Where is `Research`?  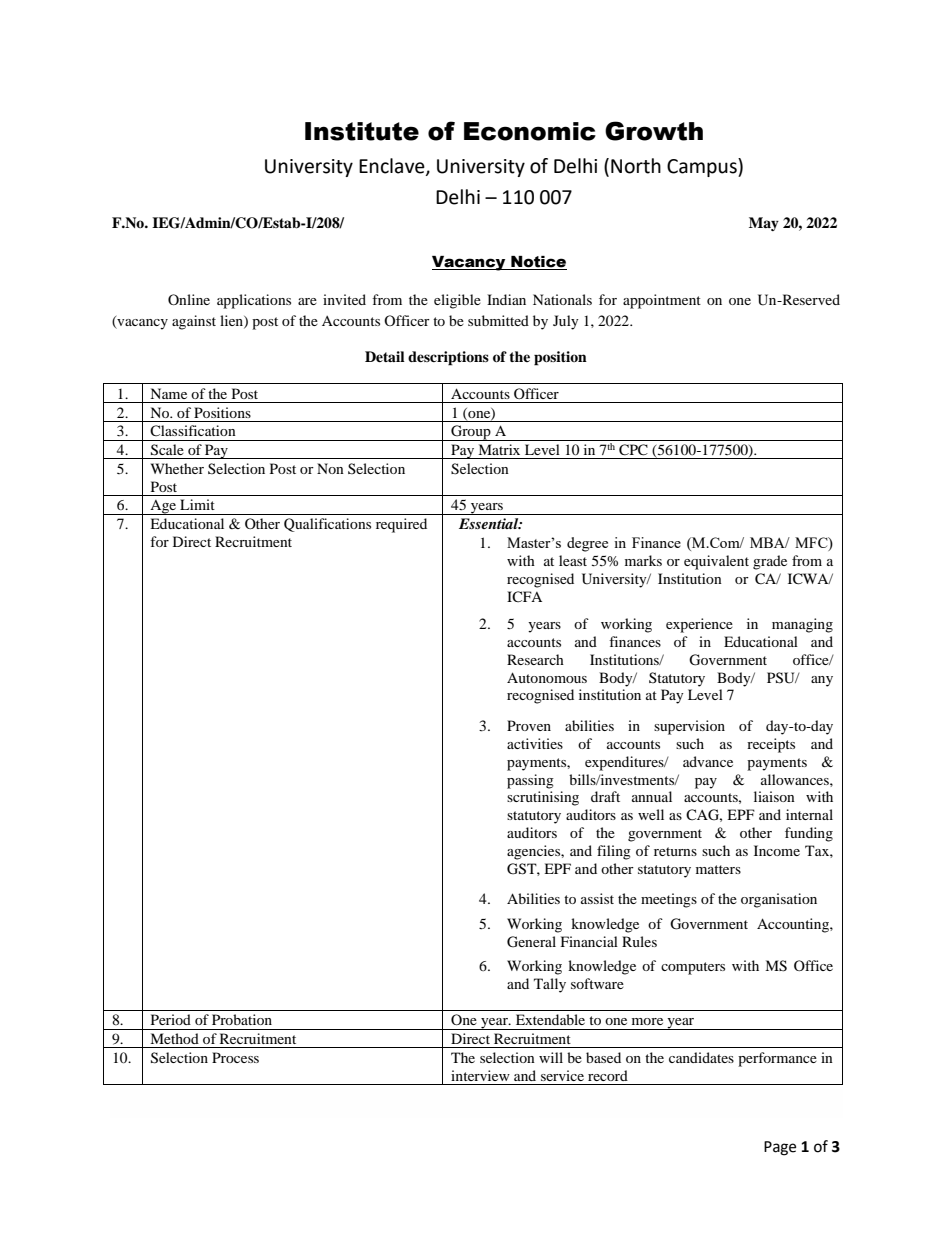 Research is located at coordinates (535, 659).
